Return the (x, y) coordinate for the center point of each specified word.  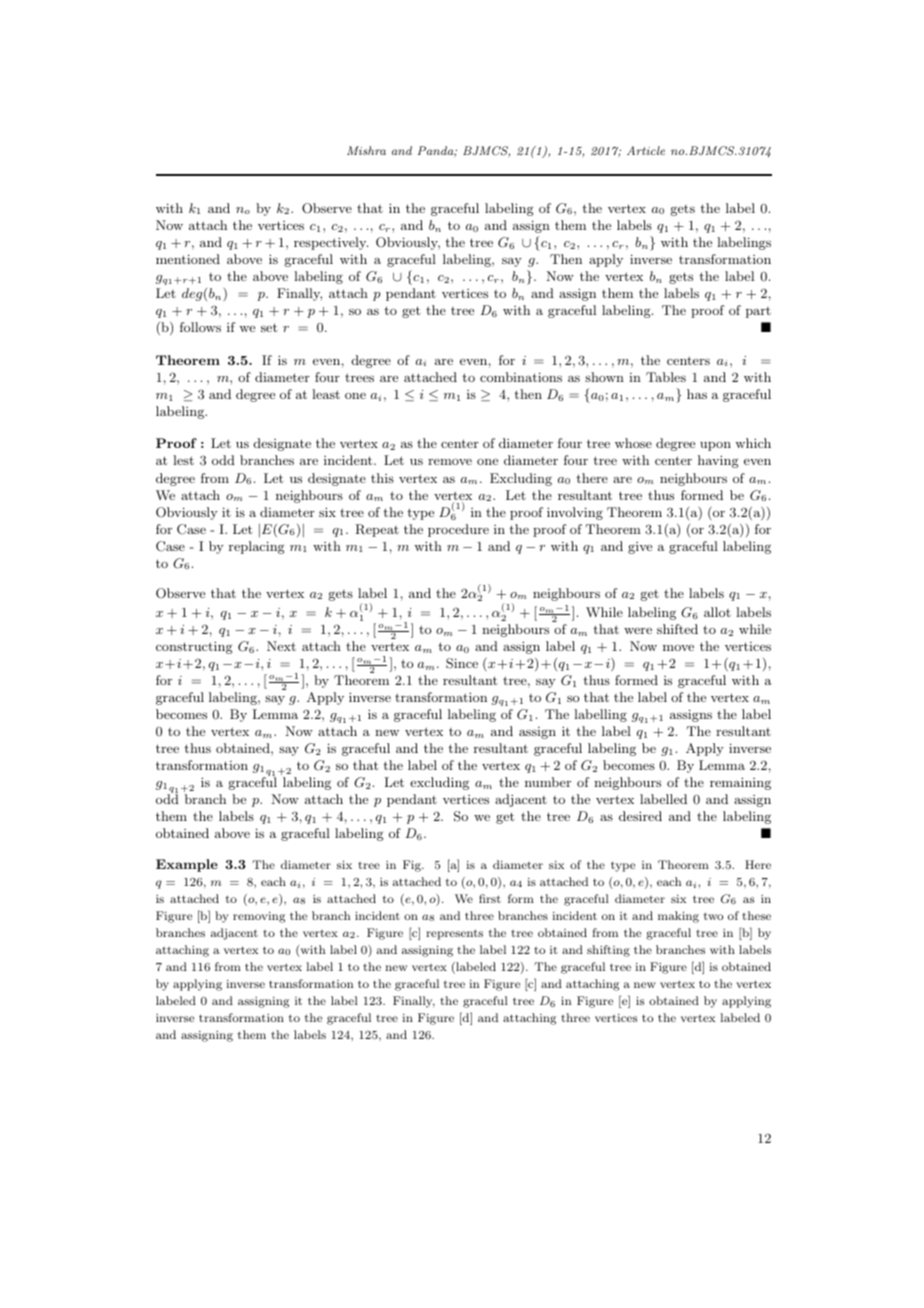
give (640, 548)
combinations (521, 377)
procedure (458, 530)
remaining (740, 783)
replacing (257, 547)
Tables (666, 377)
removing (259, 917)
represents (454, 934)
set (269, 327)
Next (281, 646)
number (548, 782)
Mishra (366, 150)
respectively (331, 243)
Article (646, 150)
